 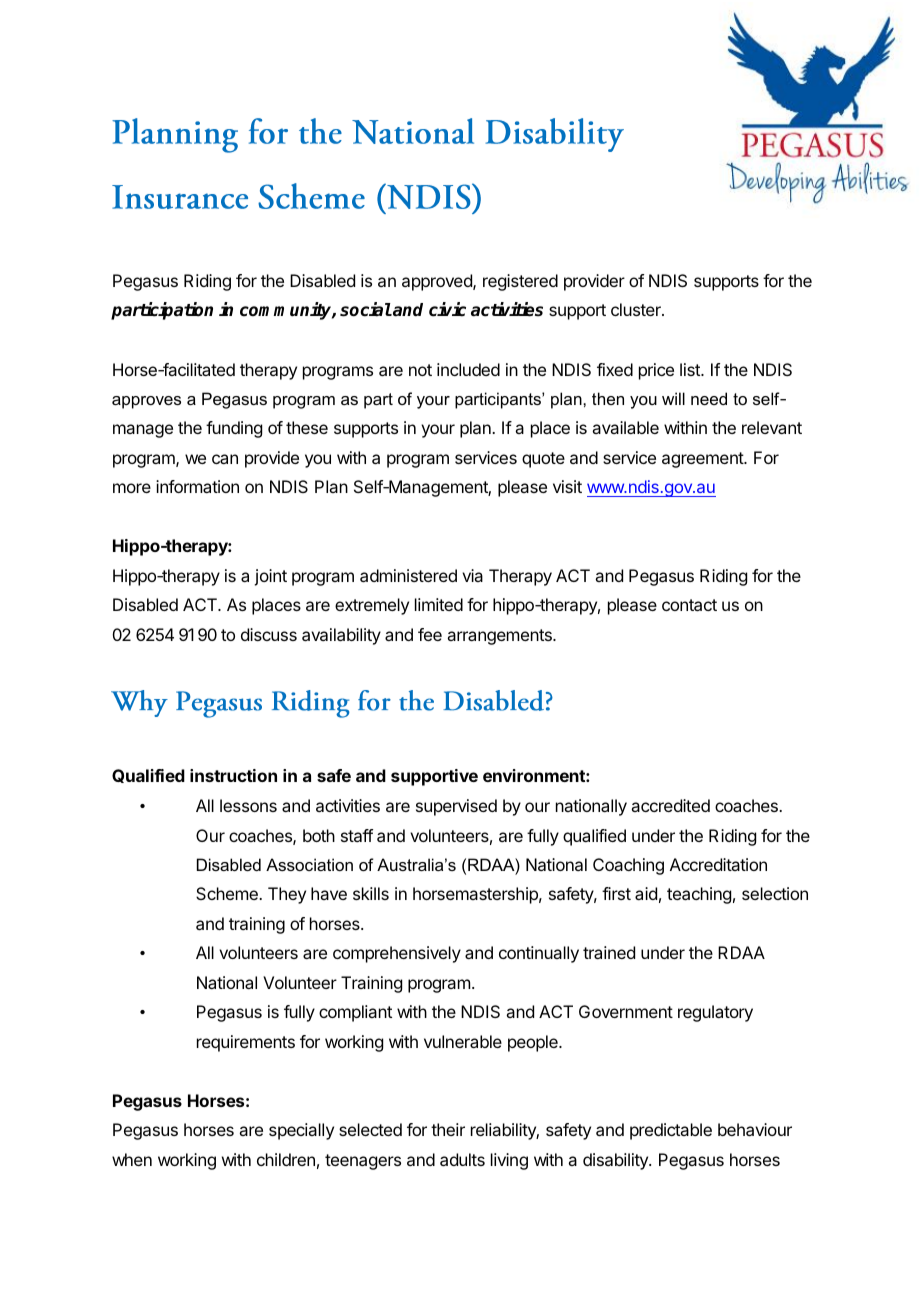 What do you see at coordinates (270, 577) in the screenshot?
I see `joint` at bounding box center [270, 577].
